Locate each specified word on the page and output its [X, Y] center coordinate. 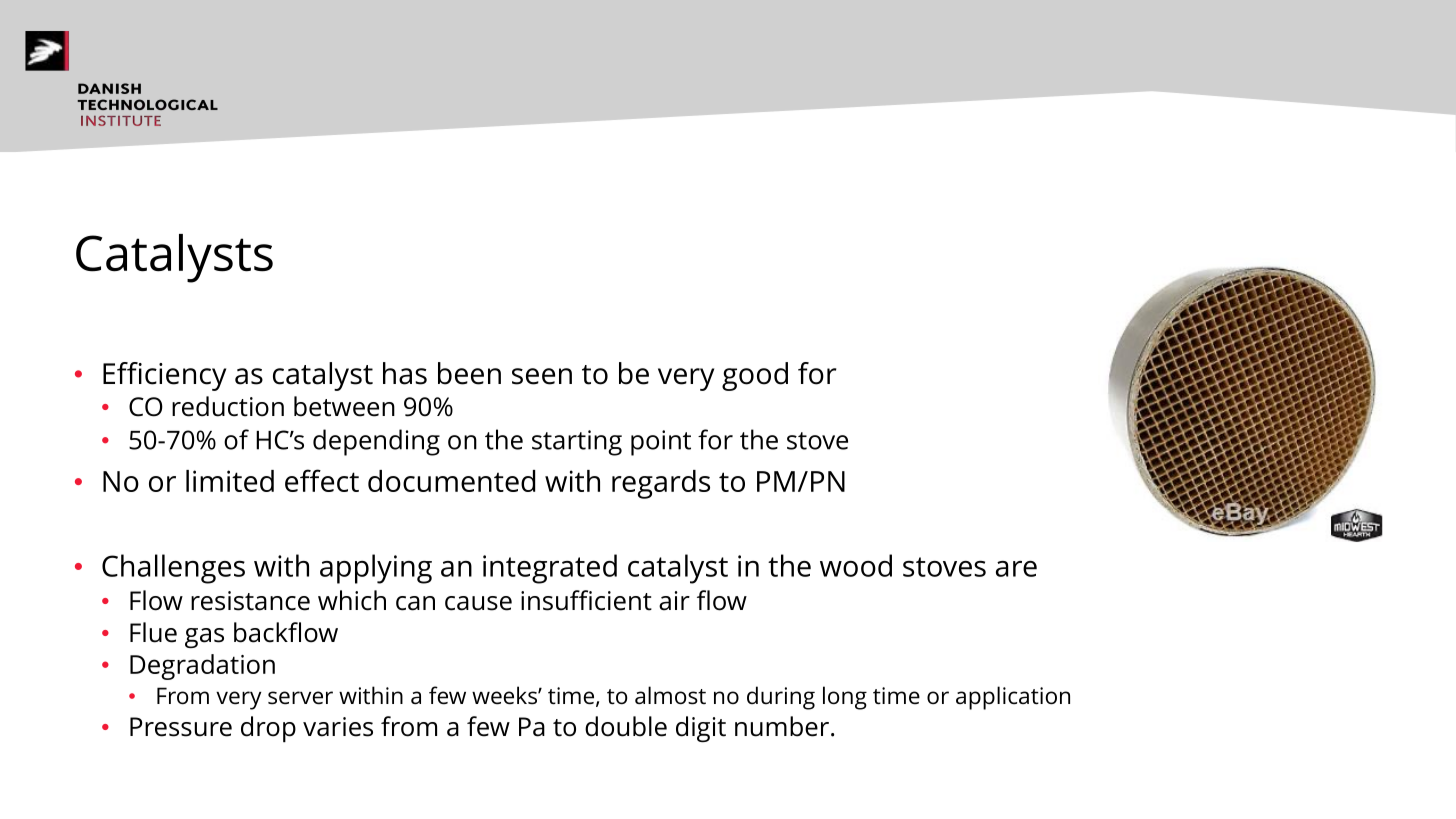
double [626, 726]
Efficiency [164, 376]
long [845, 698]
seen [542, 376]
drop [268, 729]
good [755, 376]
